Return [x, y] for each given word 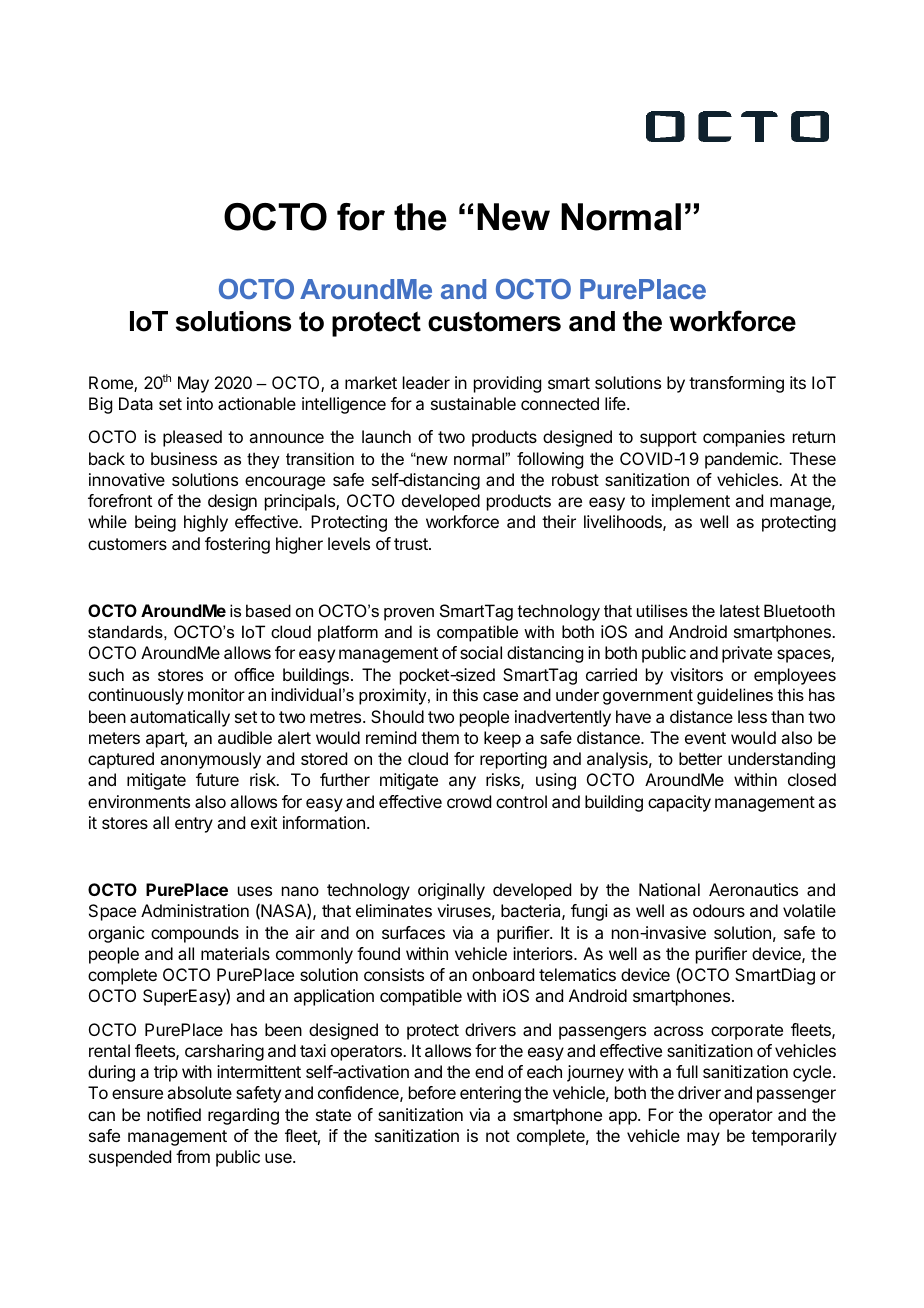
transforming [736, 384]
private [747, 654]
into [200, 403]
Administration [195, 910]
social [481, 652]
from [193, 1156]
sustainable [473, 403]
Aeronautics [753, 889]
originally [451, 891]
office [254, 674]
